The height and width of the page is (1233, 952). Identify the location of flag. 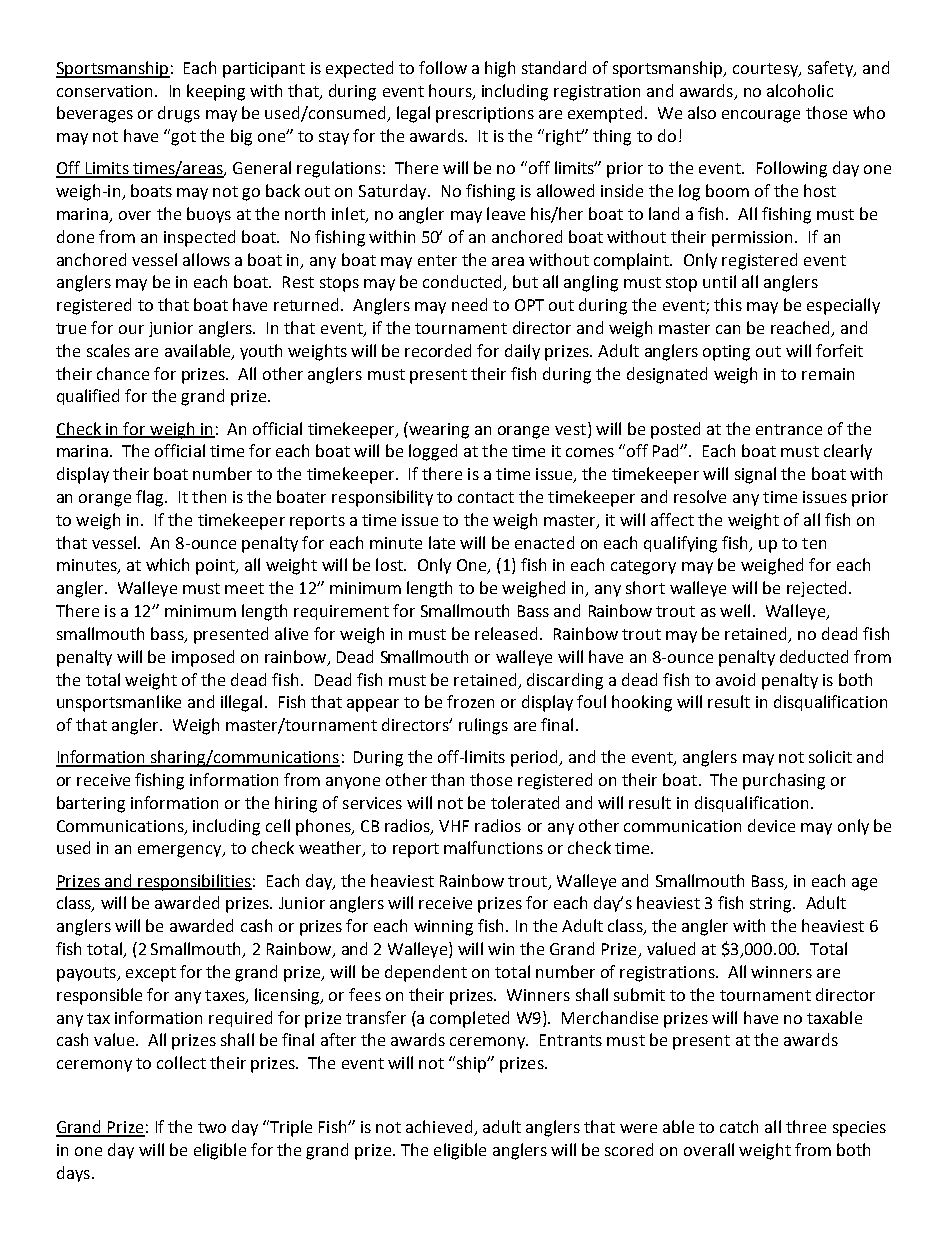
(151, 498).
